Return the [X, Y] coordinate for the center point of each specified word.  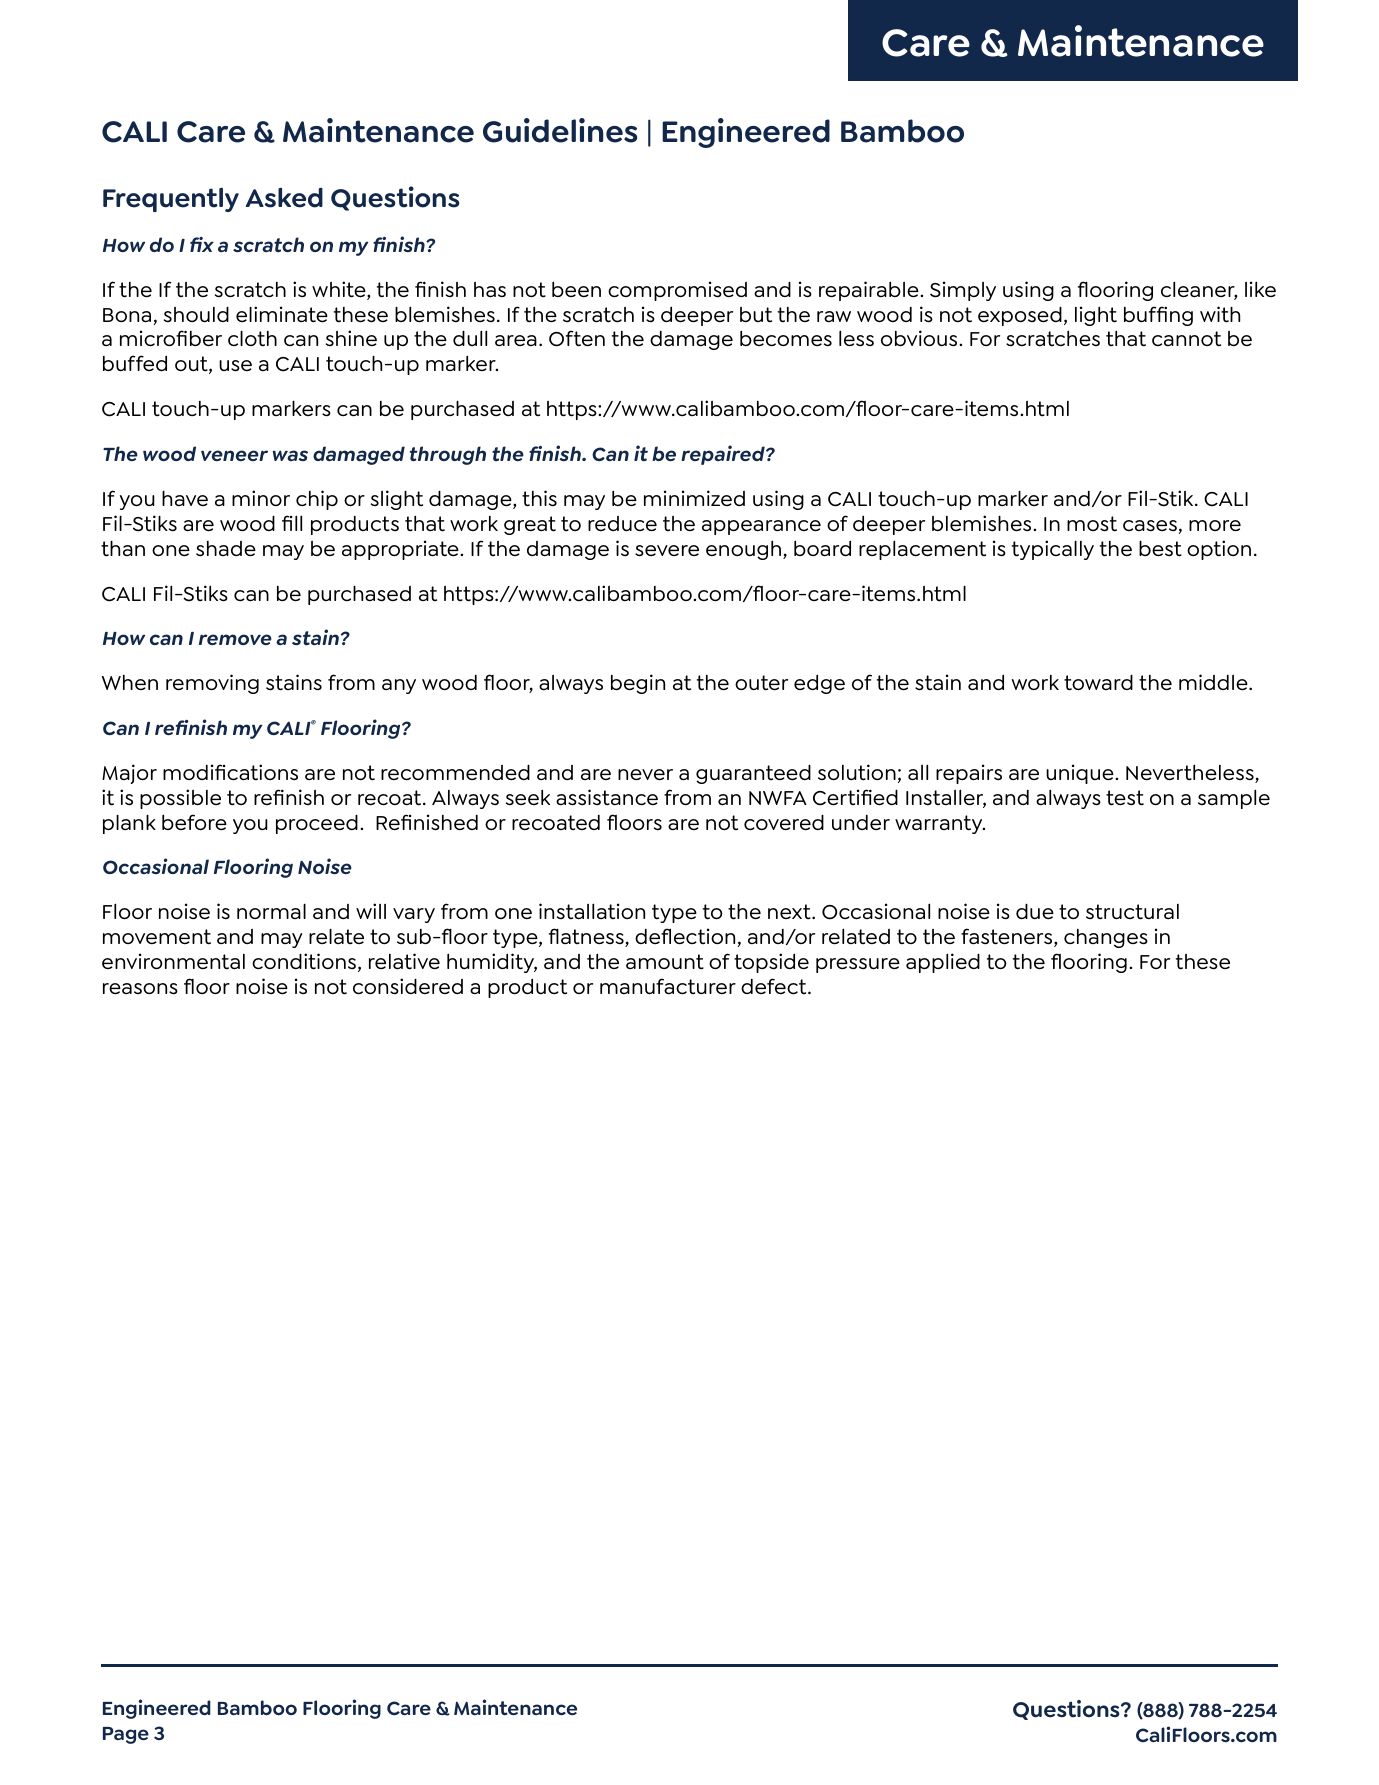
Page [126, 1735]
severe [667, 551]
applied [943, 963]
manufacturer [668, 986]
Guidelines [560, 130]
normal [271, 911]
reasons [140, 989]
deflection [685, 936]
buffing [1158, 316]
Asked [284, 198]
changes [1106, 938]
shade [226, 549]
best [1160, 548]
